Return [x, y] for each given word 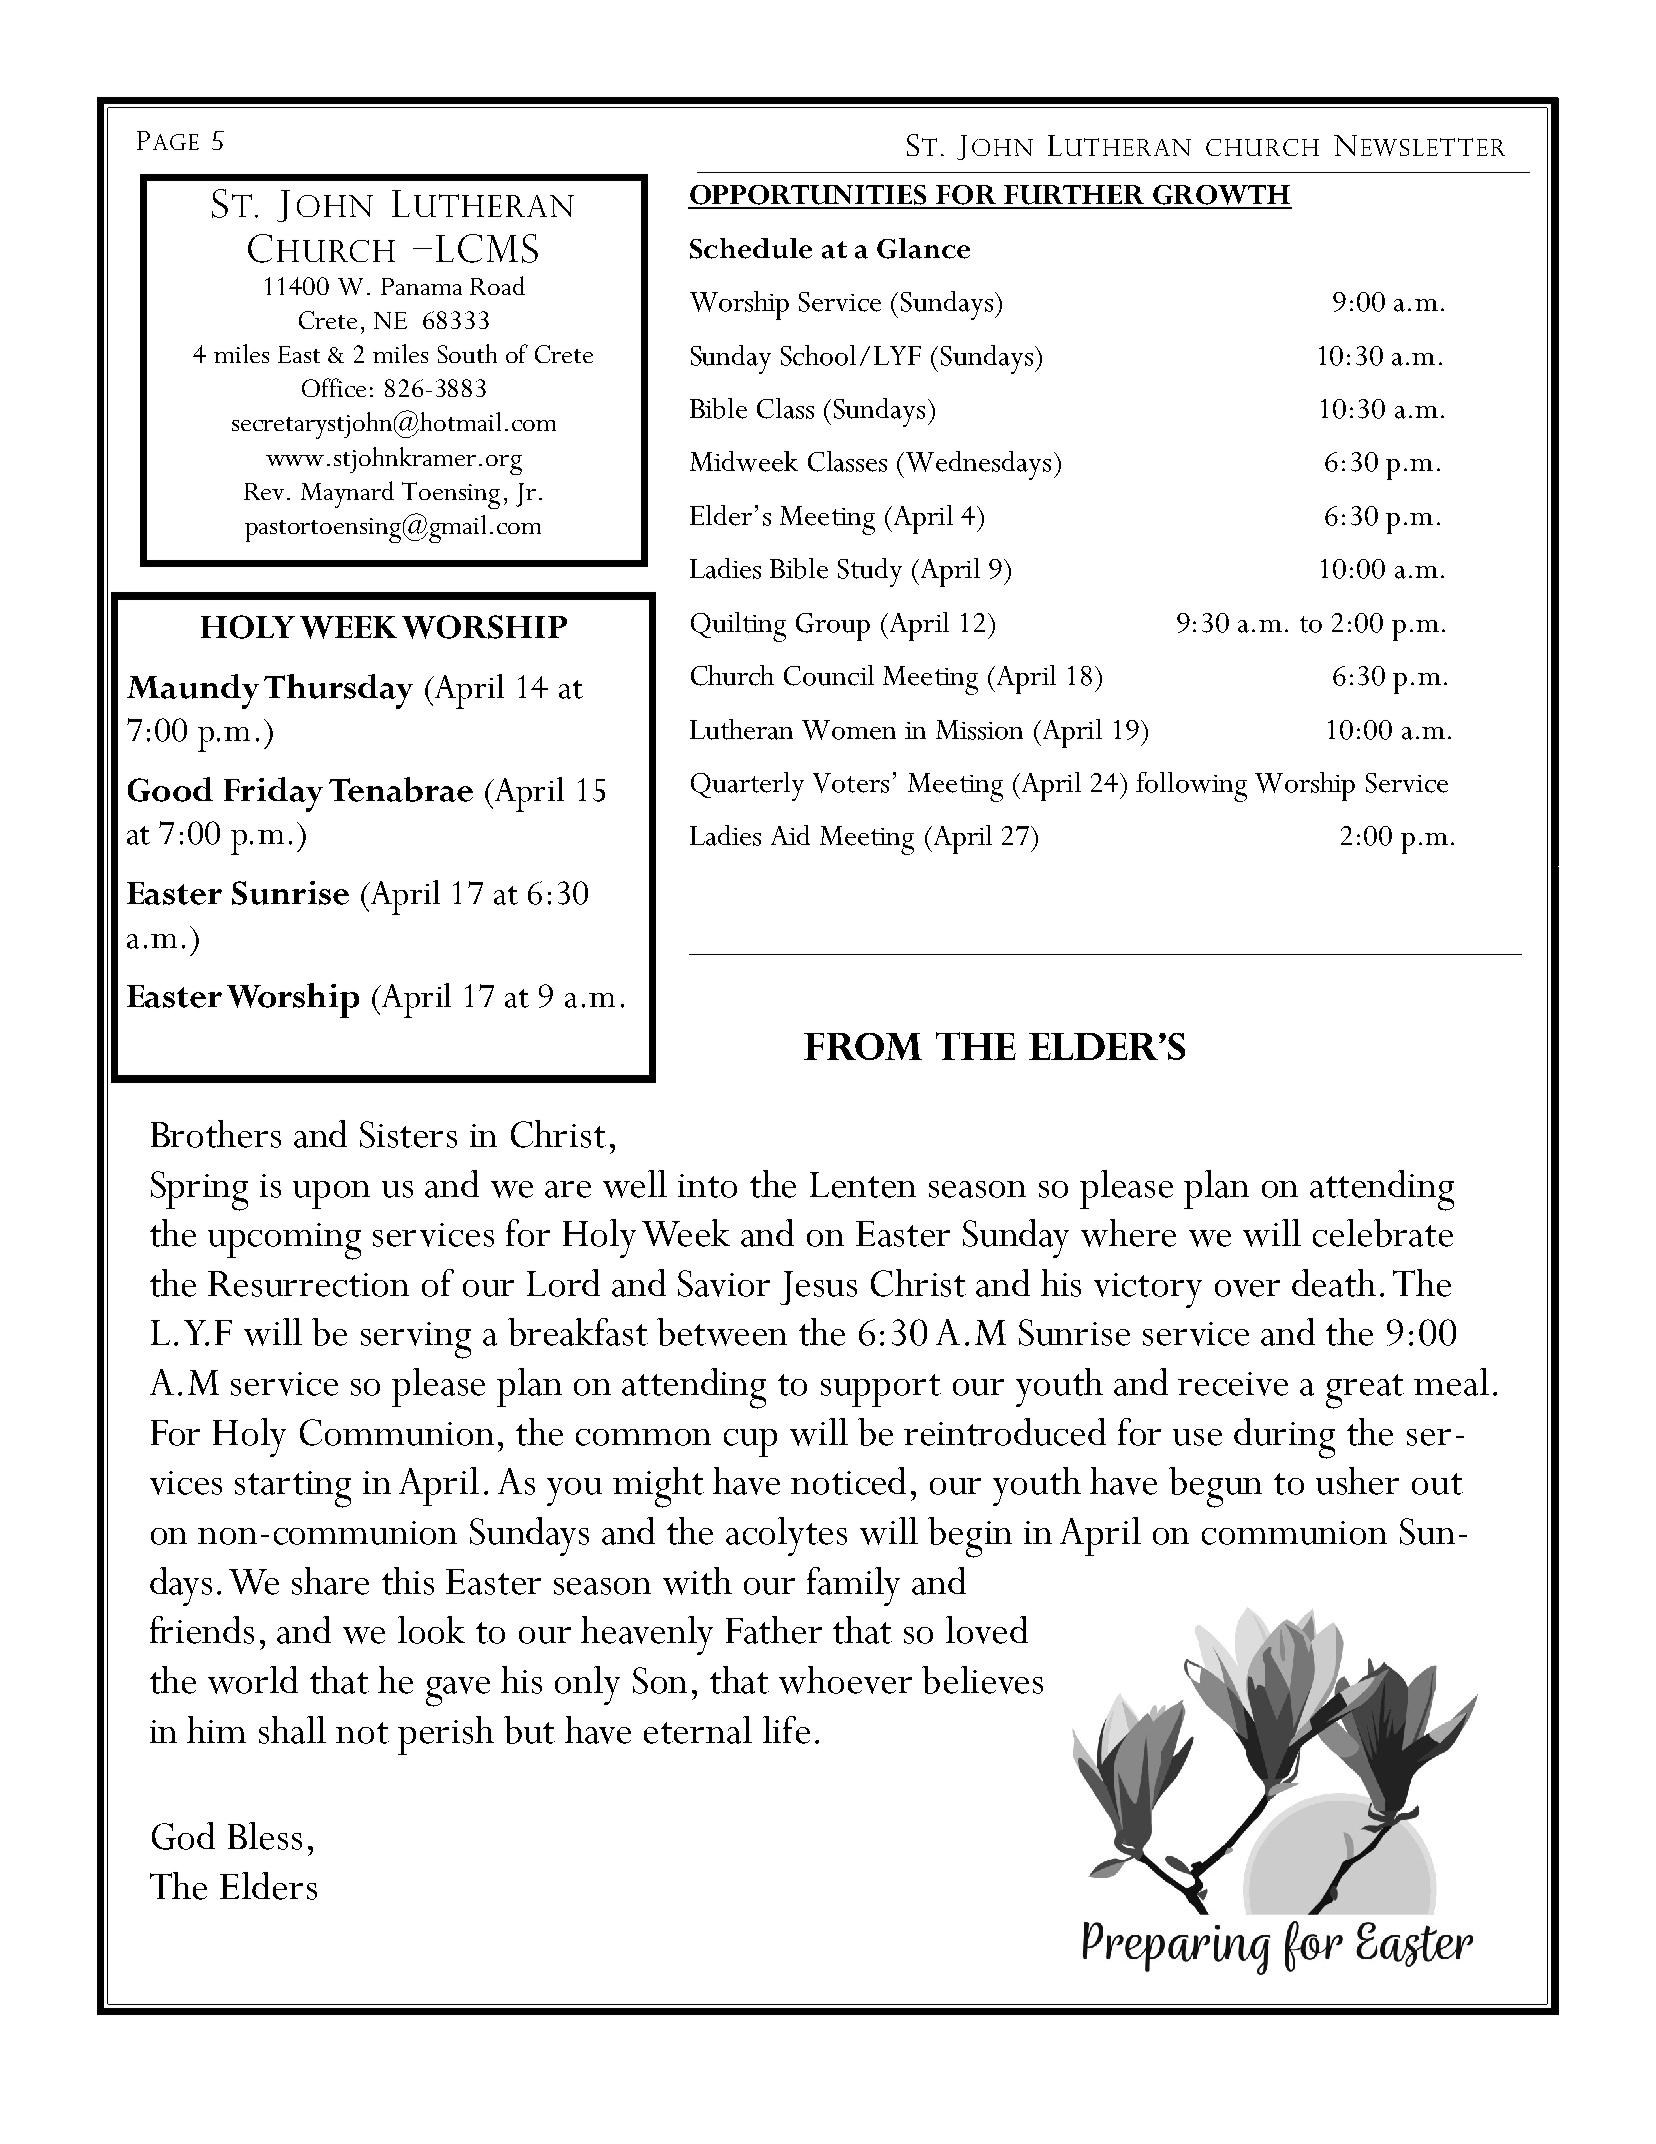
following [1191, 787]
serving [416, 1340]
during [1284, 1438]
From [863, 1046]
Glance [923, 248]
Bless [265, 1836]
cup [750, 1443]
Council [829, 675]
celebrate [1383, 1233]
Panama [421, 286]
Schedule [751, 248]
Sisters [408, 1134]
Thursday [338, 691]
